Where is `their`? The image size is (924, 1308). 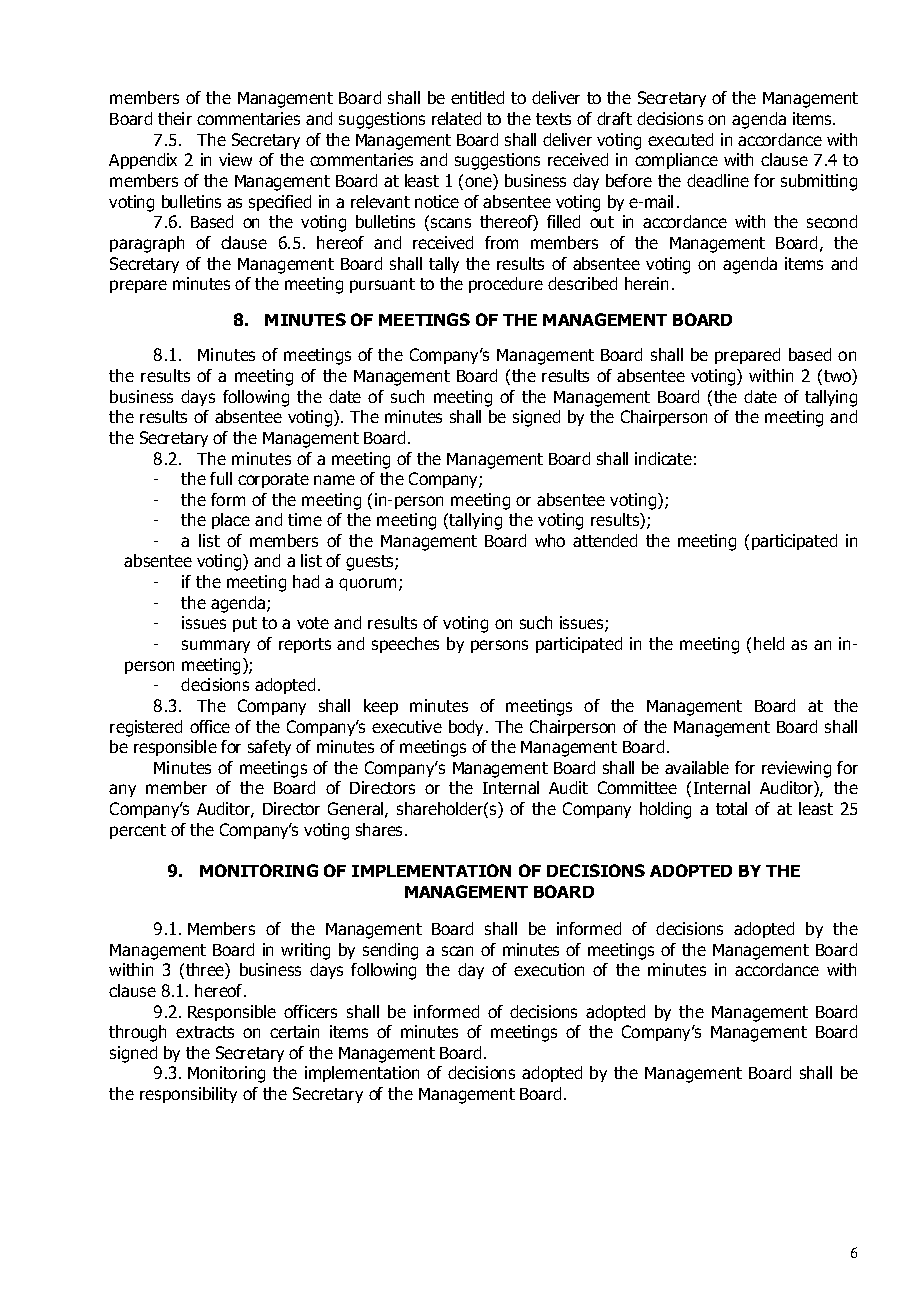
their is located at coordinates (175, 118).
